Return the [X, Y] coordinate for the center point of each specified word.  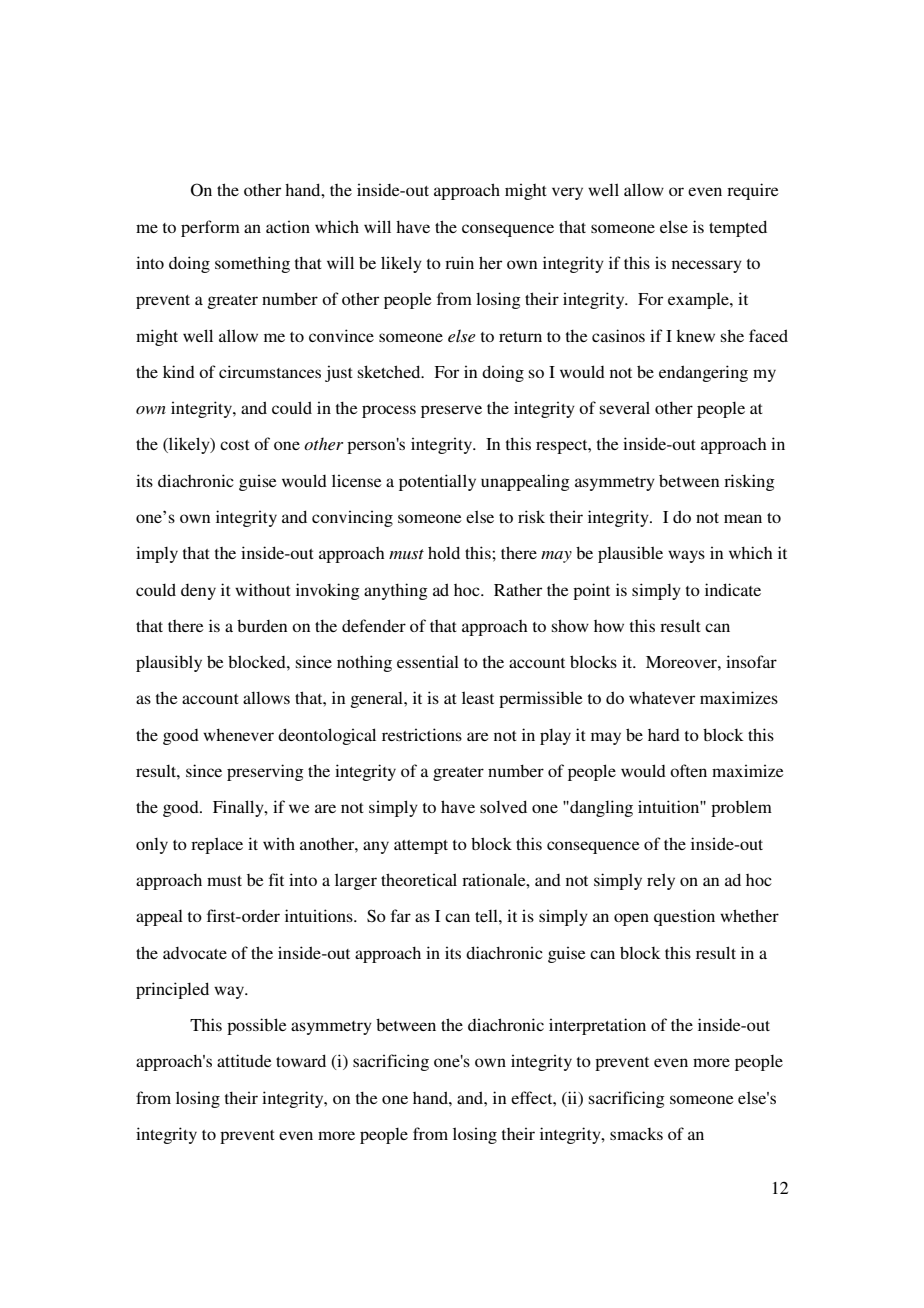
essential [428, 661]
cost [235, 445]
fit [276, 879]
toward [301, 1060]
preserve [451, 411]
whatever [662, 698]
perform [210, 228]
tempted [738, 228]
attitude [244, 1060]
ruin [459, 262]
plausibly [169, 663]
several [625, 407]
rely [661, 881]
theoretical [419, 879]
